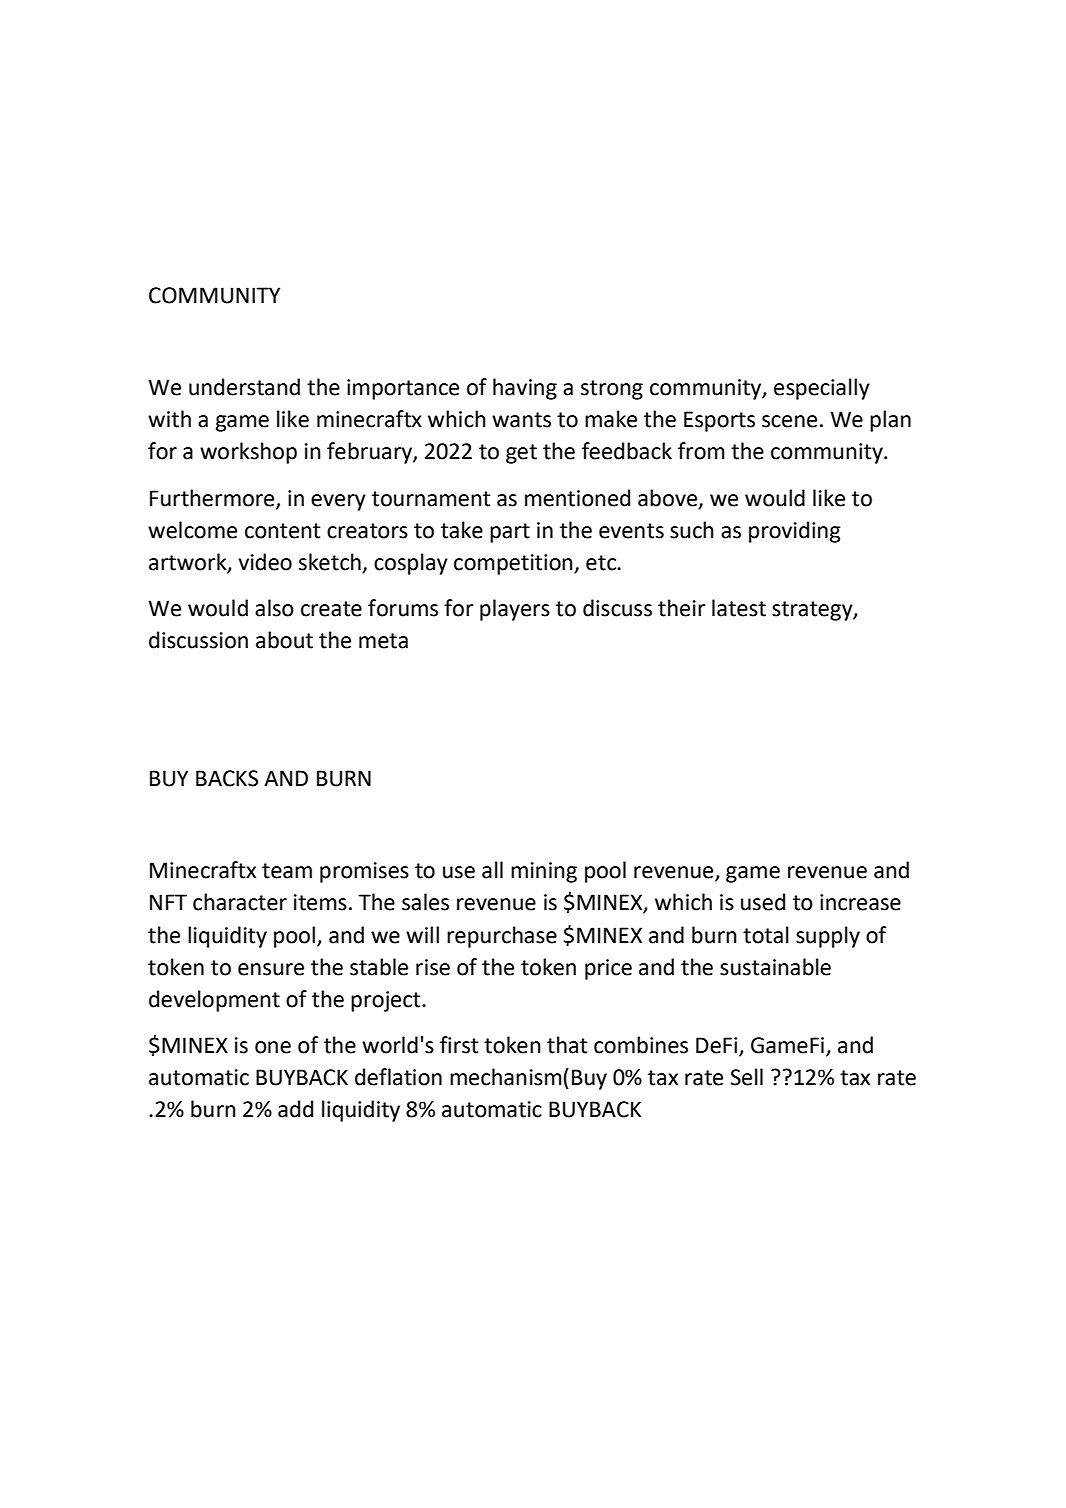  I want to click on competition, so click(514, 564).
